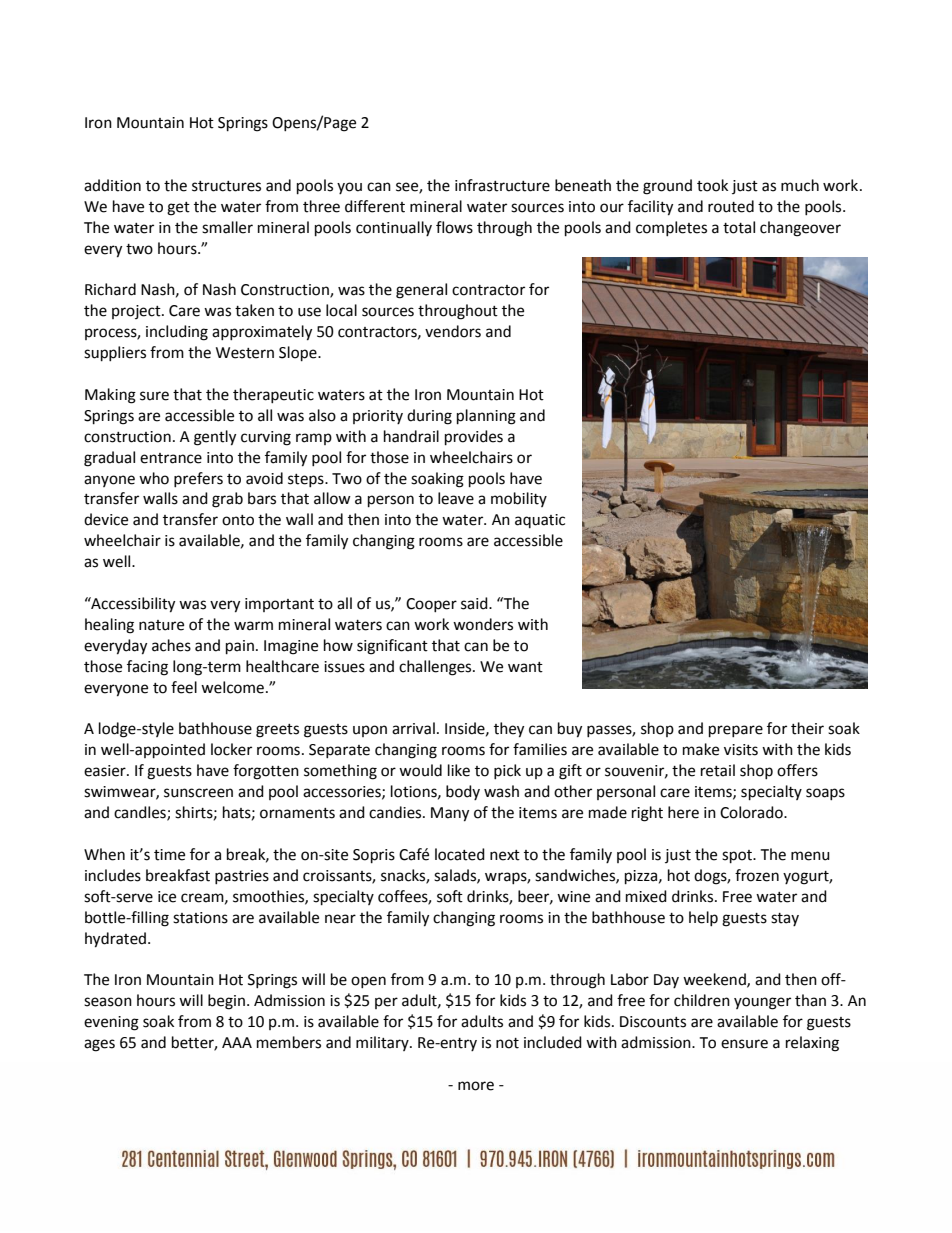 This screenshot has height=1233, width=952. Describe the element at coordinates (476, 1086) in the screenshot. I see `more` at that location.
